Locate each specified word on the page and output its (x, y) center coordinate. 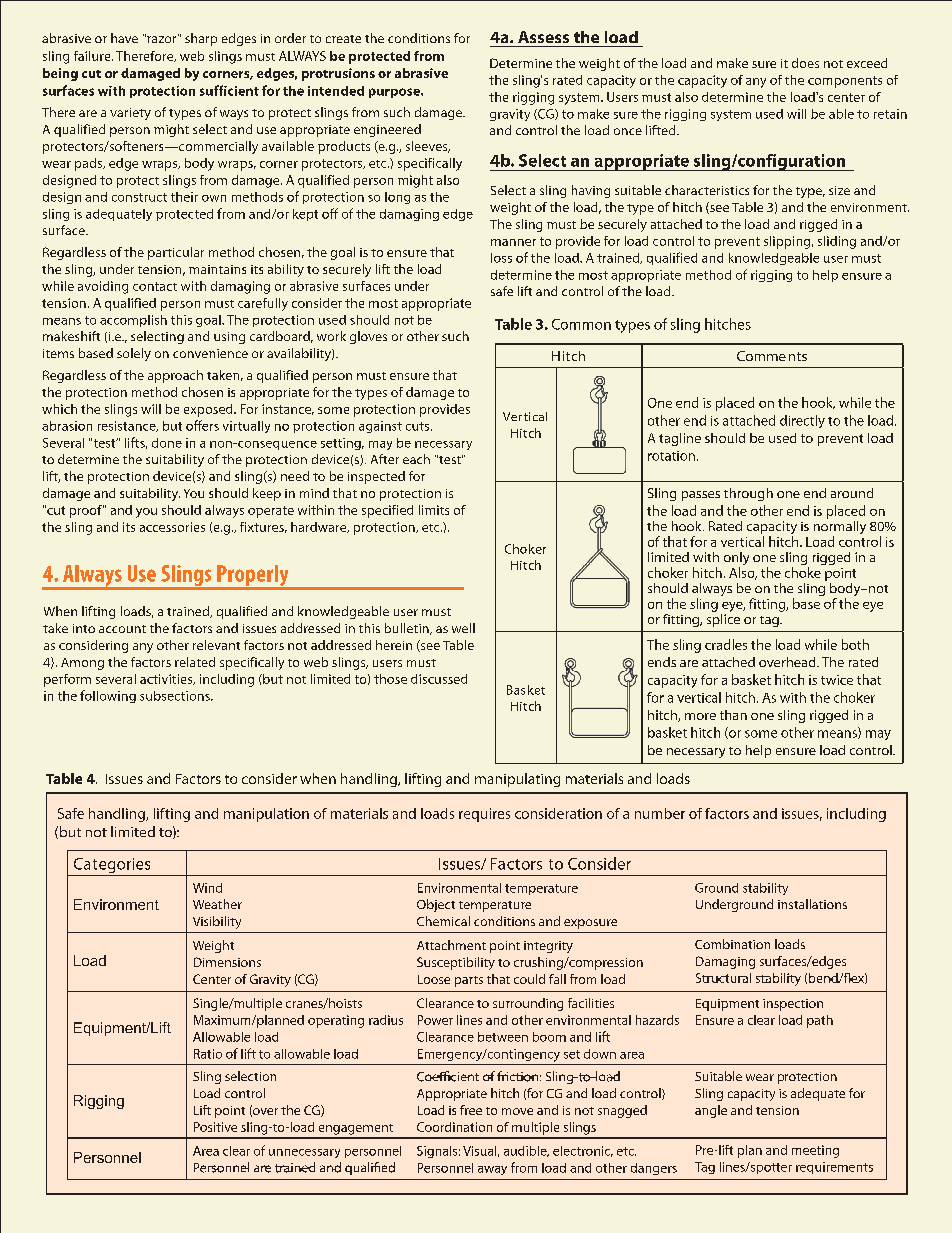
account (122, 629)
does (805, 63)
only (736, 560)
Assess (543, 37)
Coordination (454, 1127)
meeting (815, 1151)
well (463, 628)
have (124, 38)
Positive (215, 1127)
